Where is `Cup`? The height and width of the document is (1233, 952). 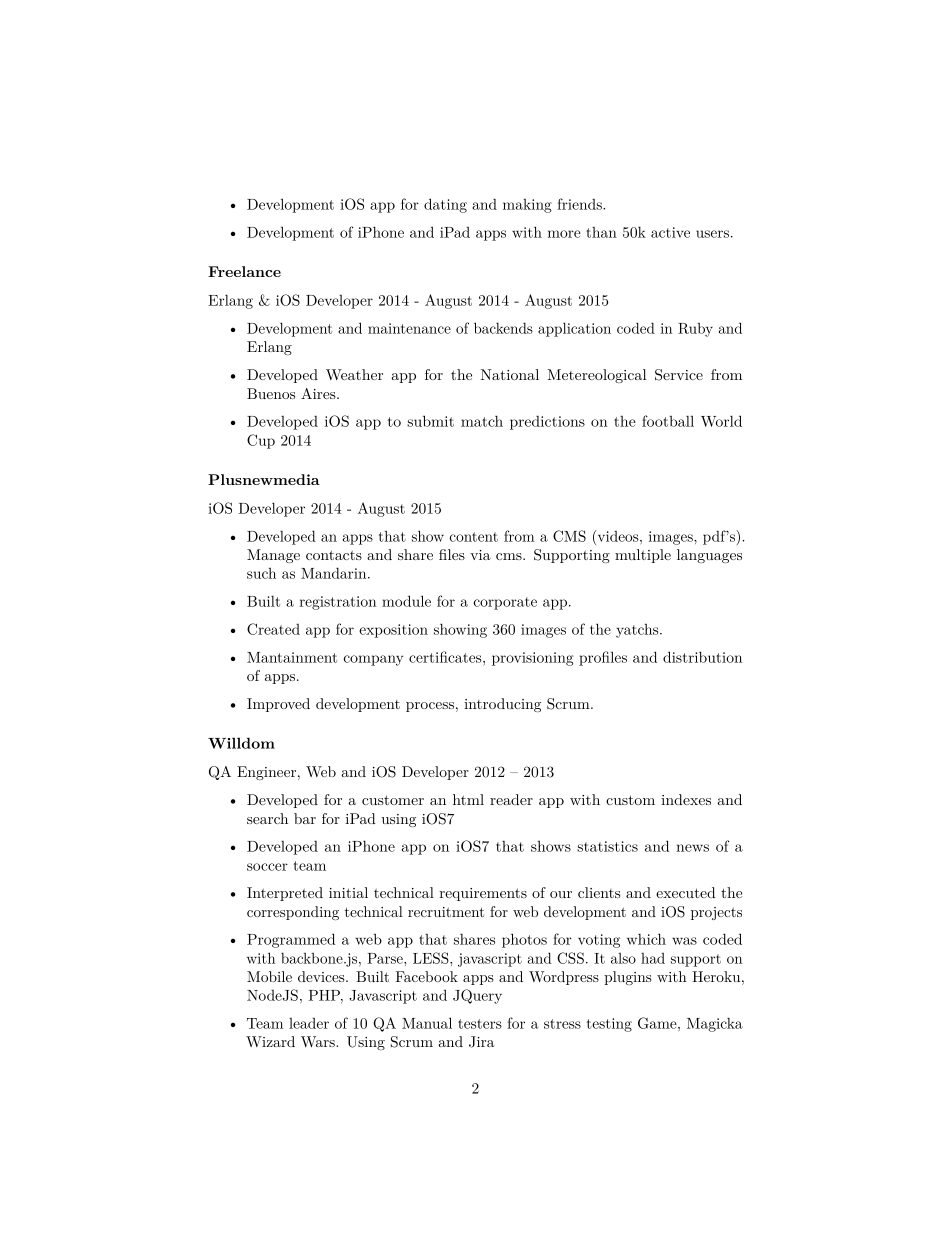 Cup is located at coordinates (261, 441).
